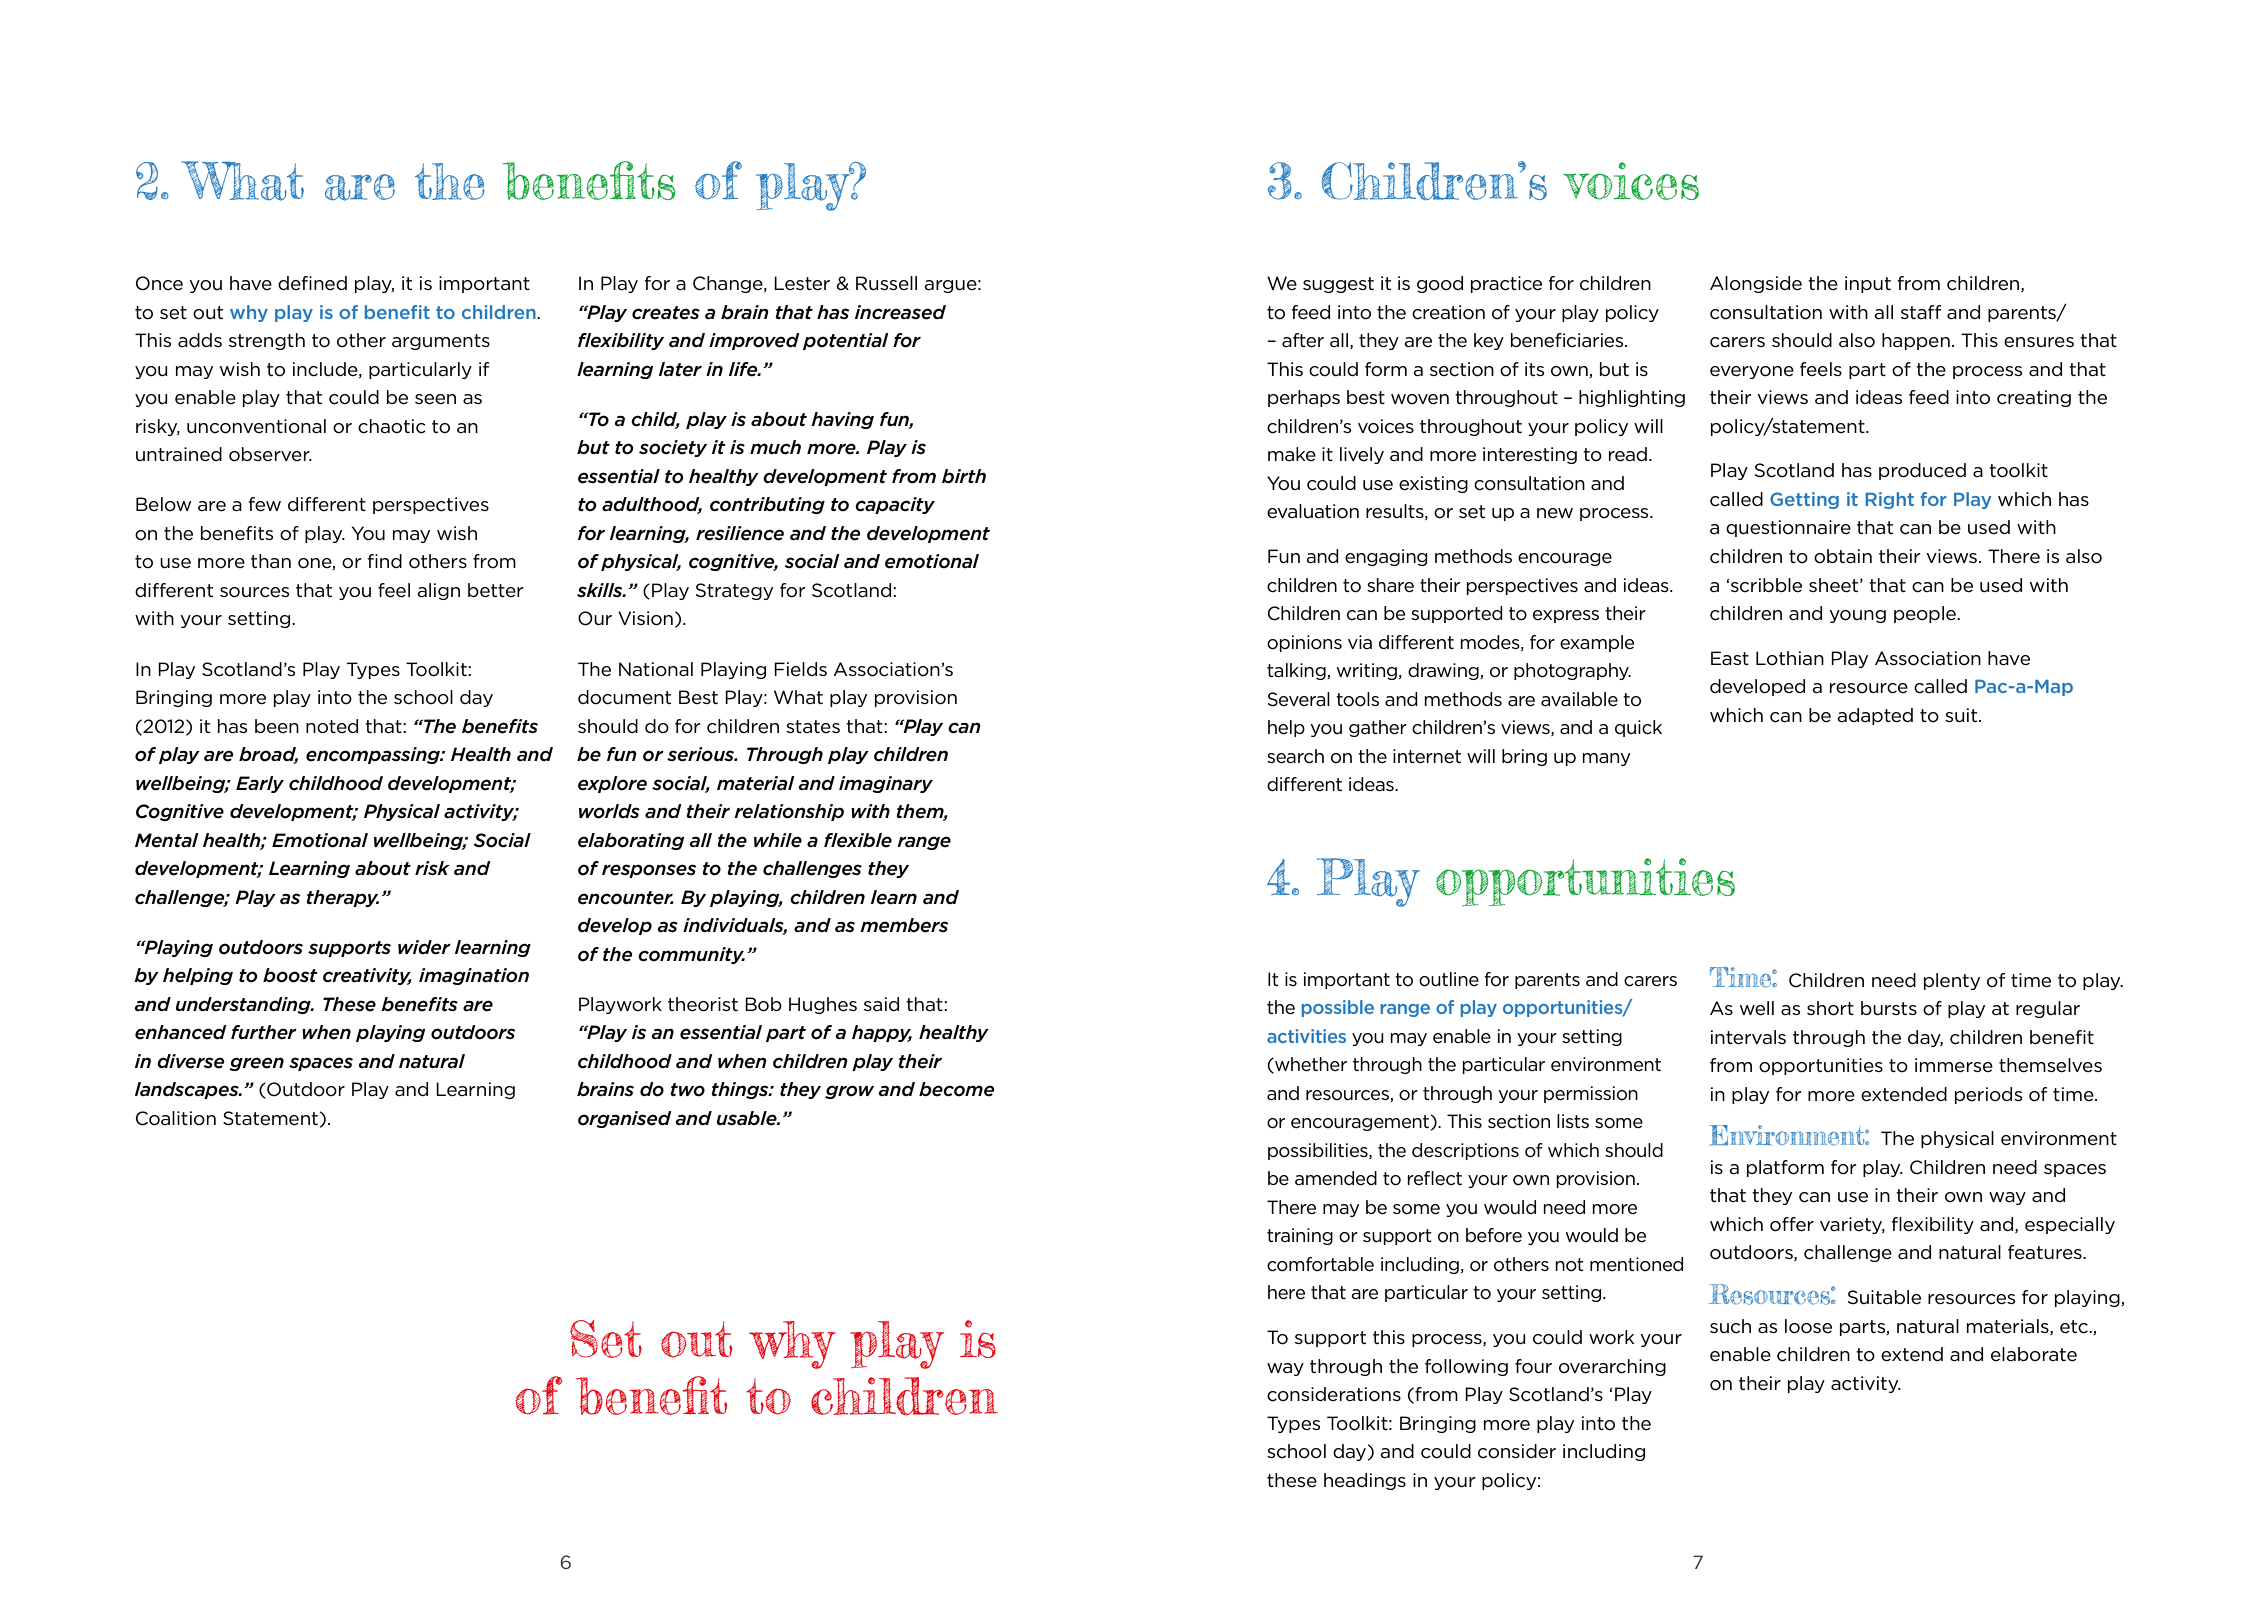 The image size is (2264, 1601). What do you see at coordinates (1303, 340) in the document?
I see `after` at bounding box center [1303, 340].
